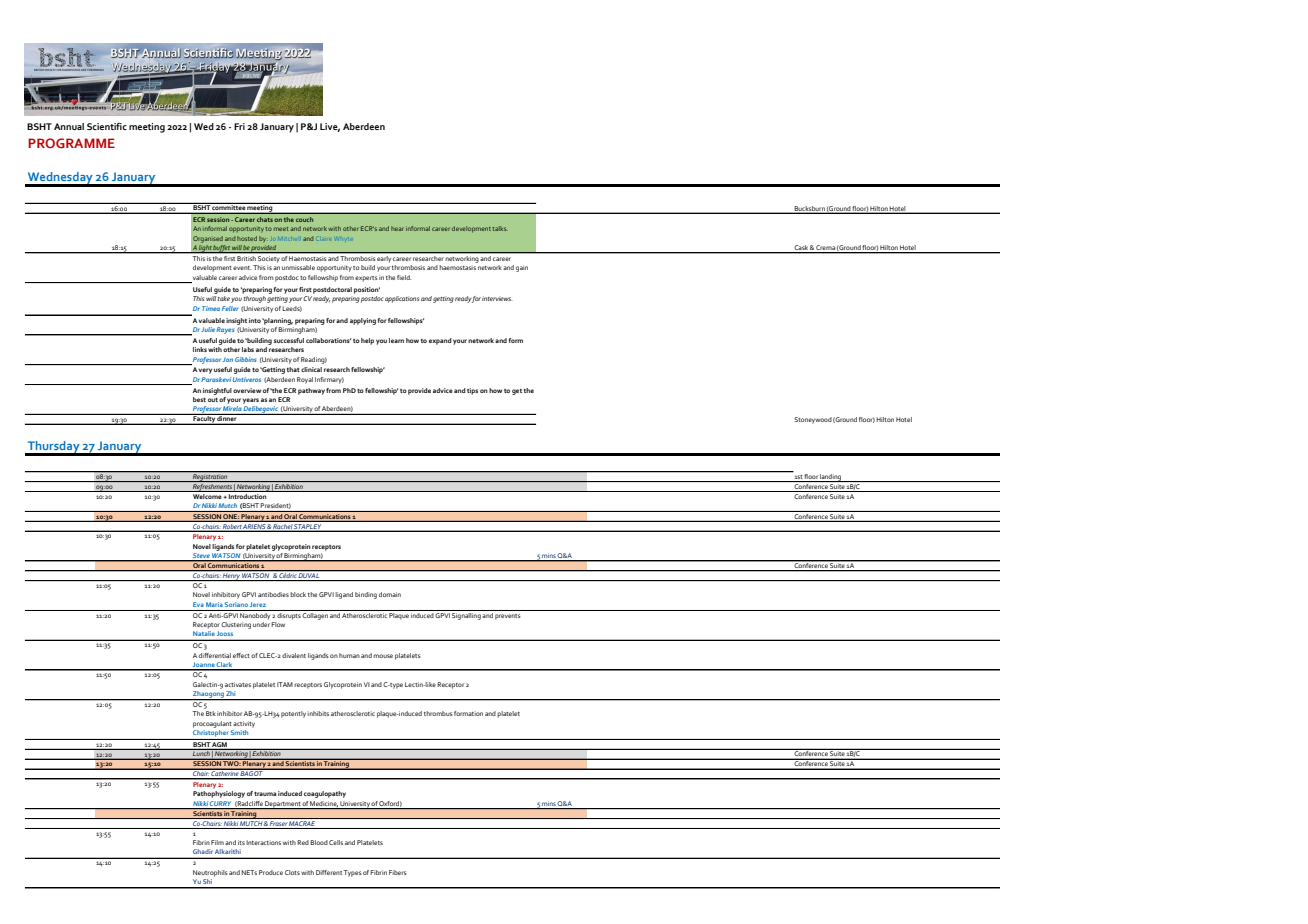 Image resolution: width=1308 pixels, height=924 pixels. I want to click on Julie, so click(208, 329).
